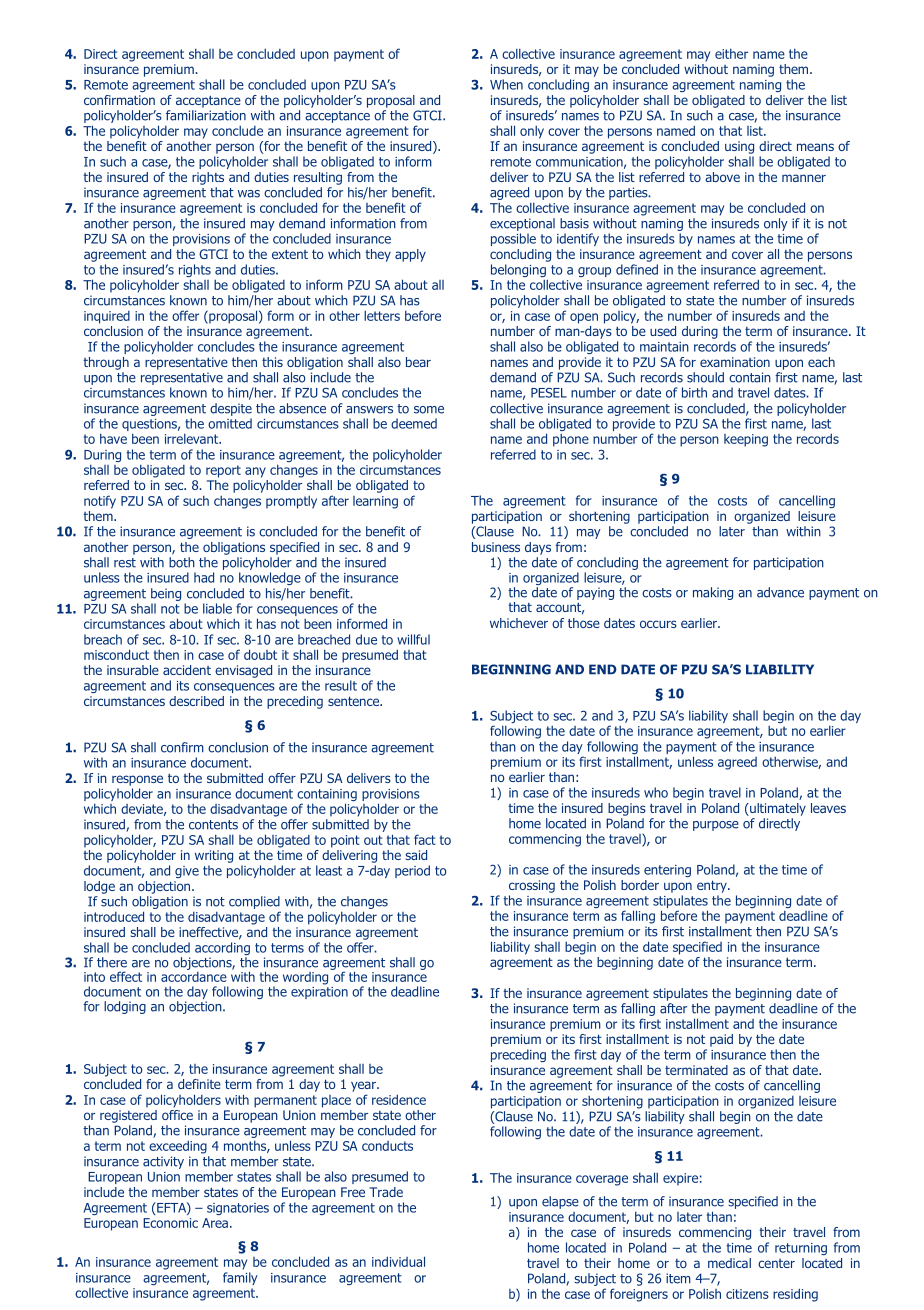  I want to click on familiarization, so click(206, 115).
